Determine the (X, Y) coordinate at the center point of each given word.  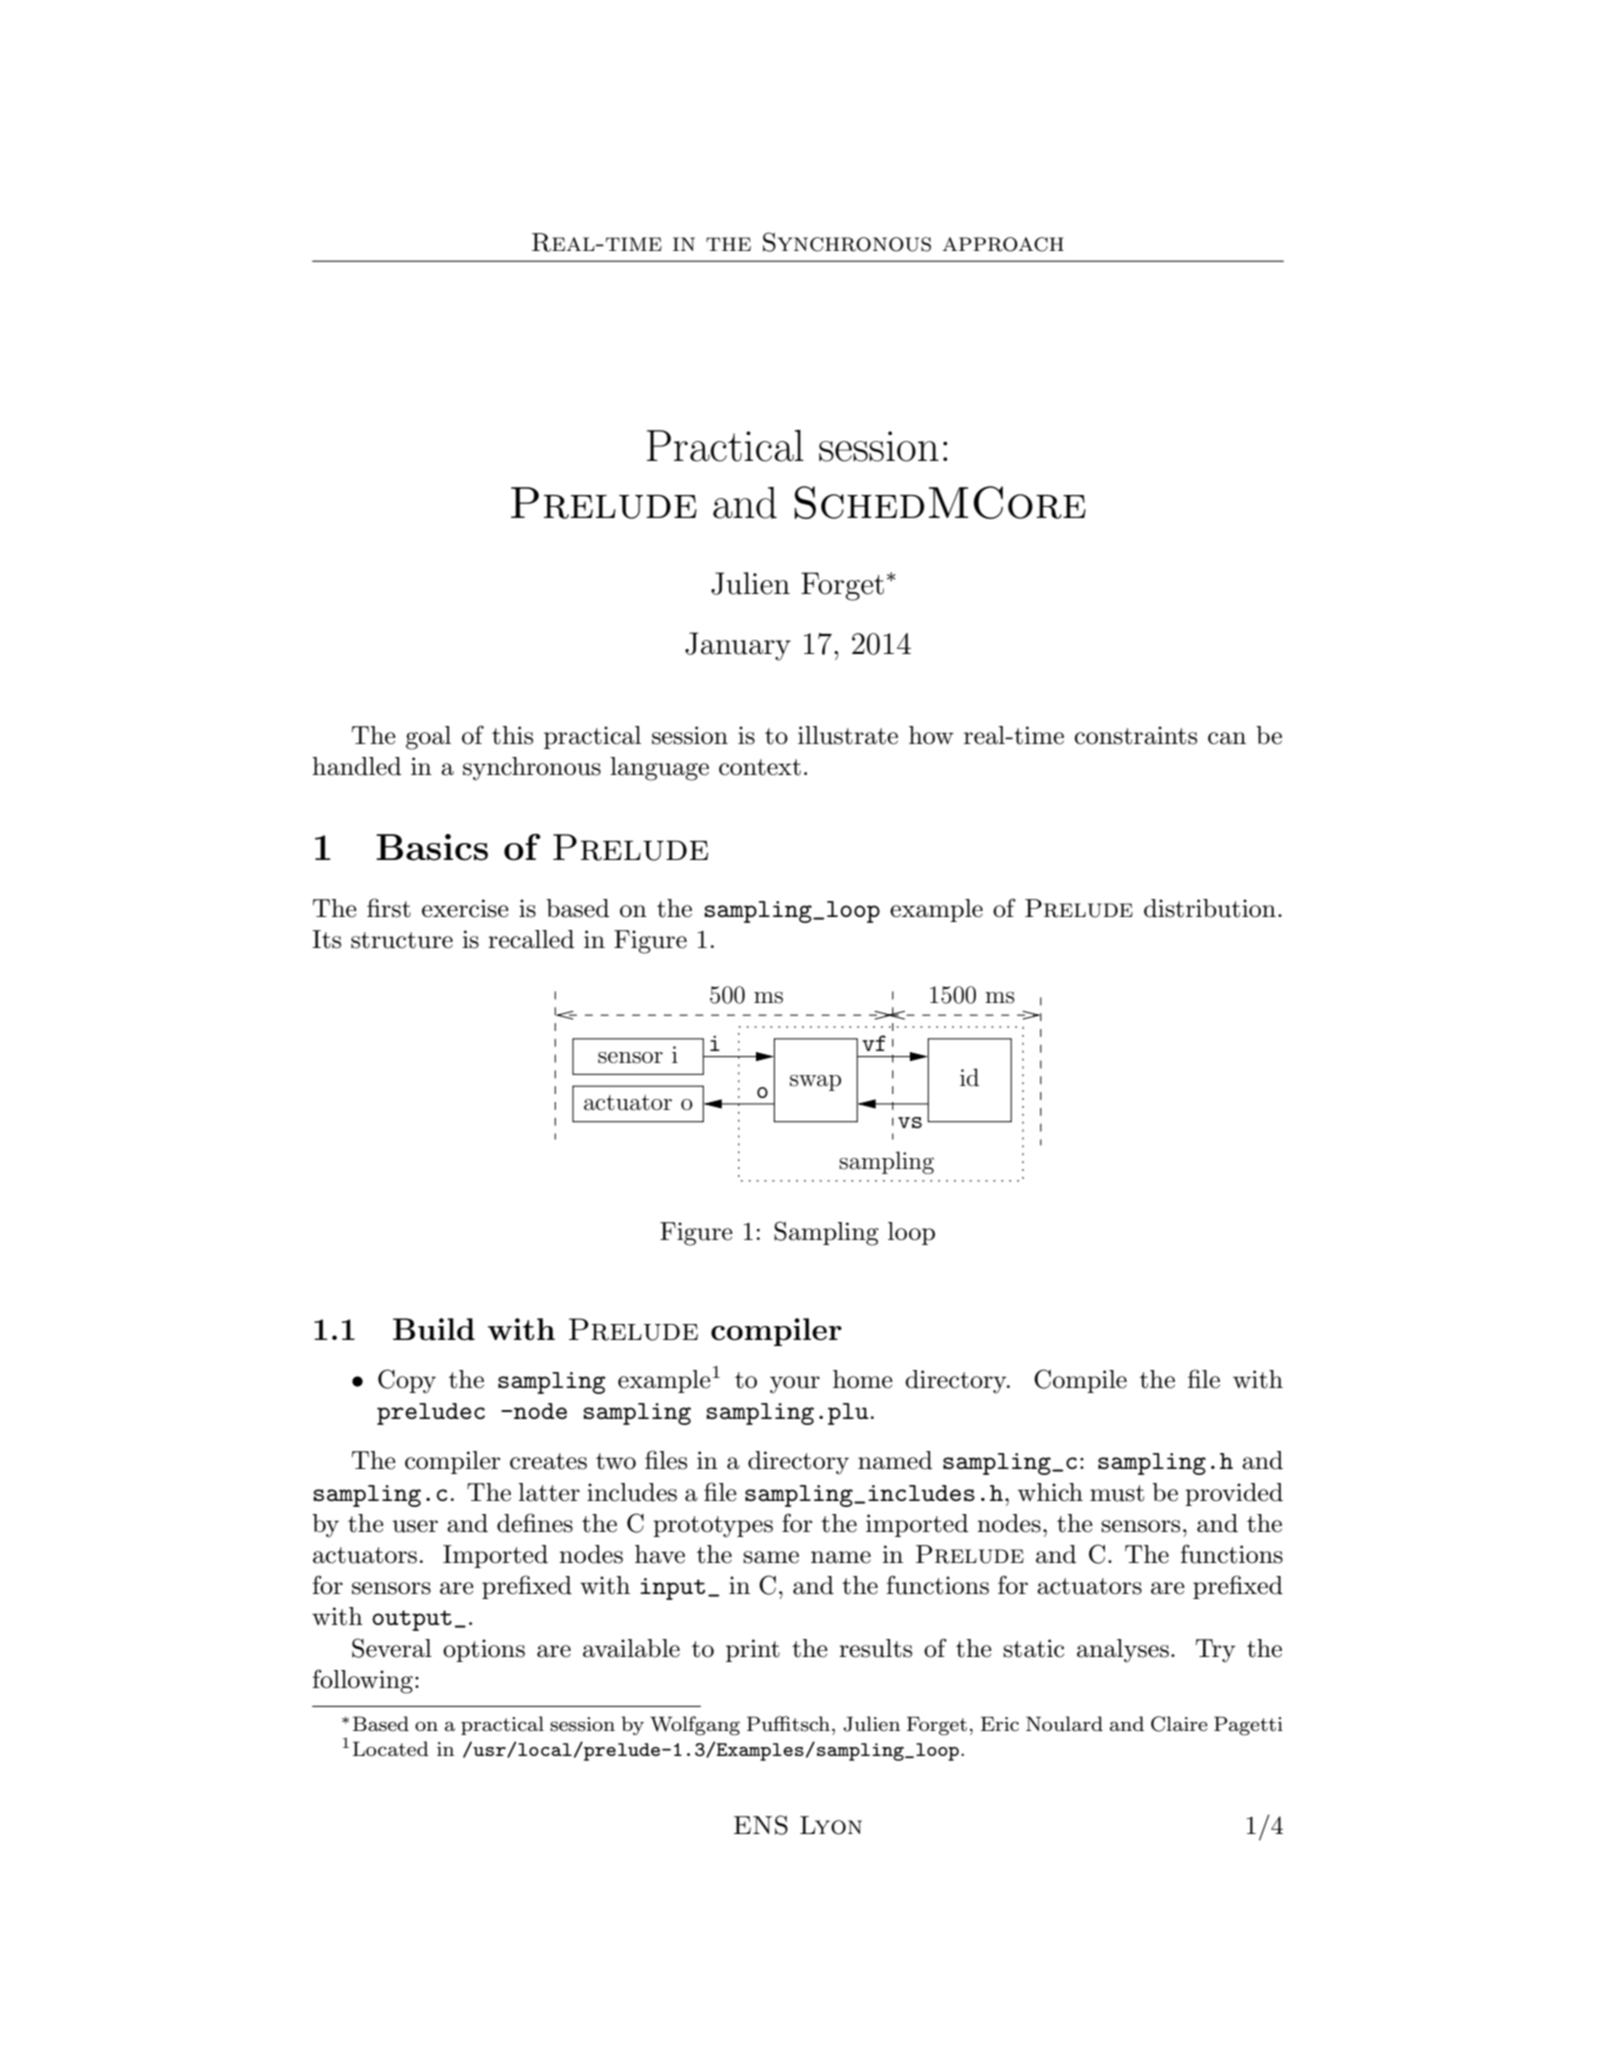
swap (815, 1083)
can (1227, 738)
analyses (1123, 1651)
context (760, 767)
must (1117, 1493)
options (484, 1650)
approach (1003, 244)
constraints (1135, 735)
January (738, 646)
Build (434, 1329)
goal (428, 738)
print (753, 1650)
